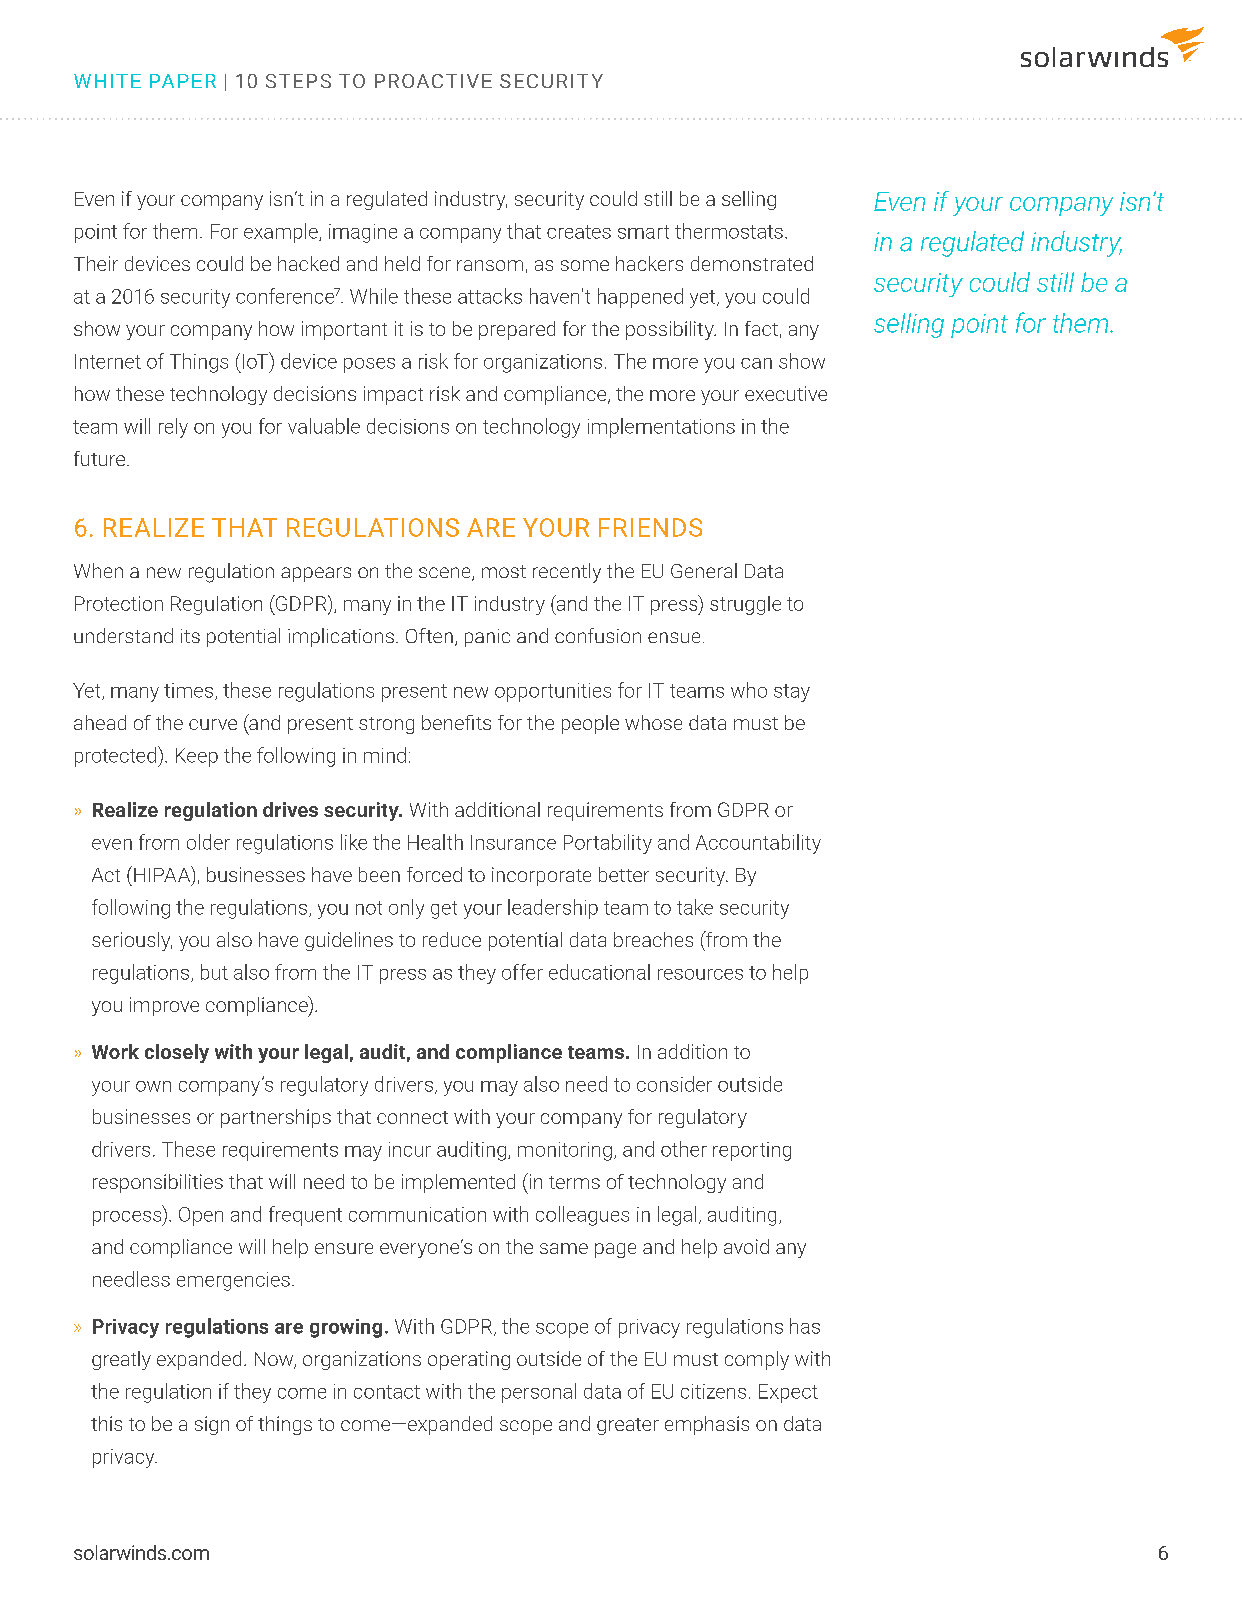 The height and width of the page is (1608, 1242). I want to click on smart, so click(643, 232).
